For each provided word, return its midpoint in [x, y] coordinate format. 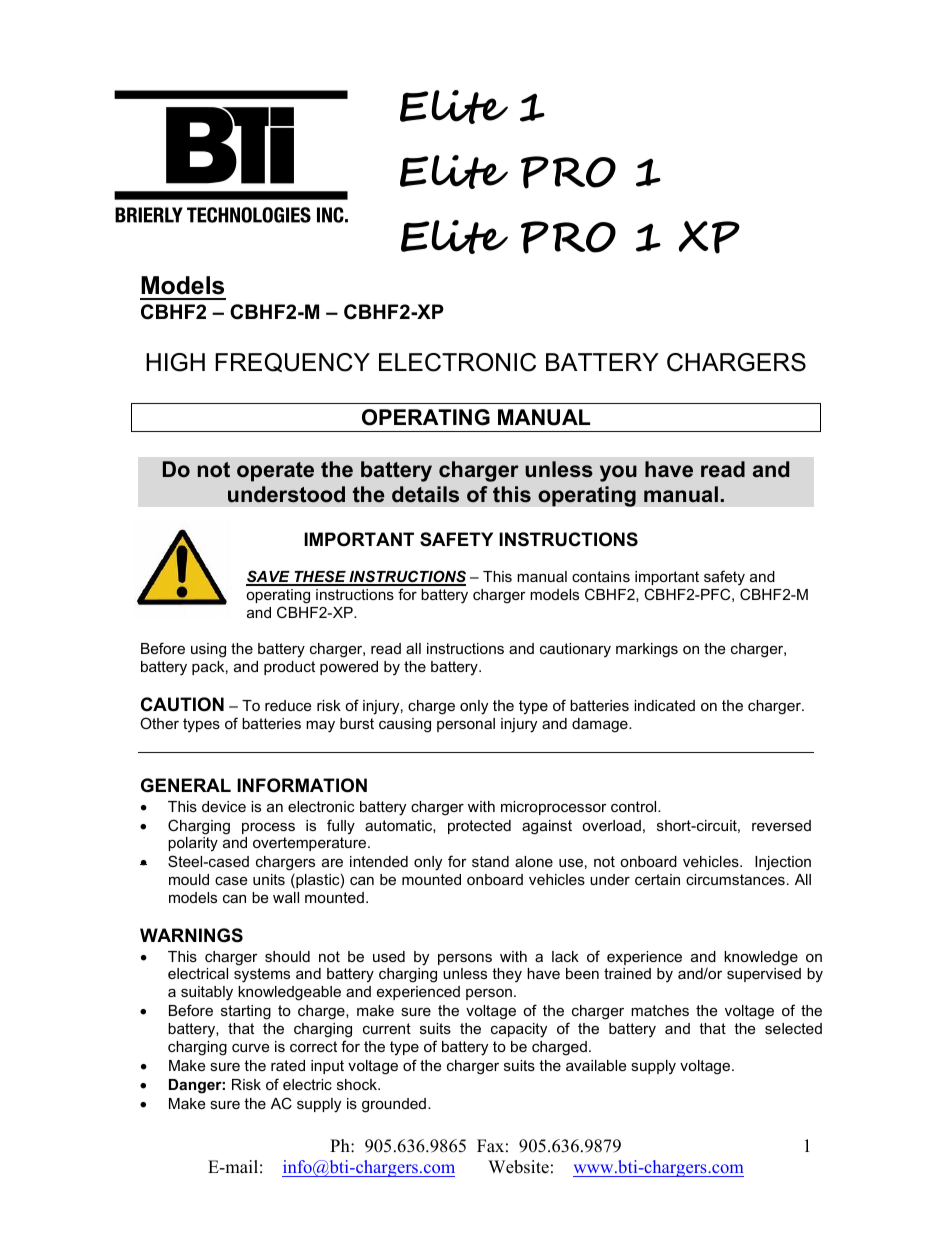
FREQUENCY [292, 362]
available [596, 1065]
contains [601, 576]
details [425, 494]
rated [288, 1065]
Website [518, 1167]
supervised [764, 975]
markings [647, 650]
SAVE [269, 577]
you [618, 473]
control [635, 806]
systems [262, 975]
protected [479, 827]
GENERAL [186, 785]
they [507, 975]
